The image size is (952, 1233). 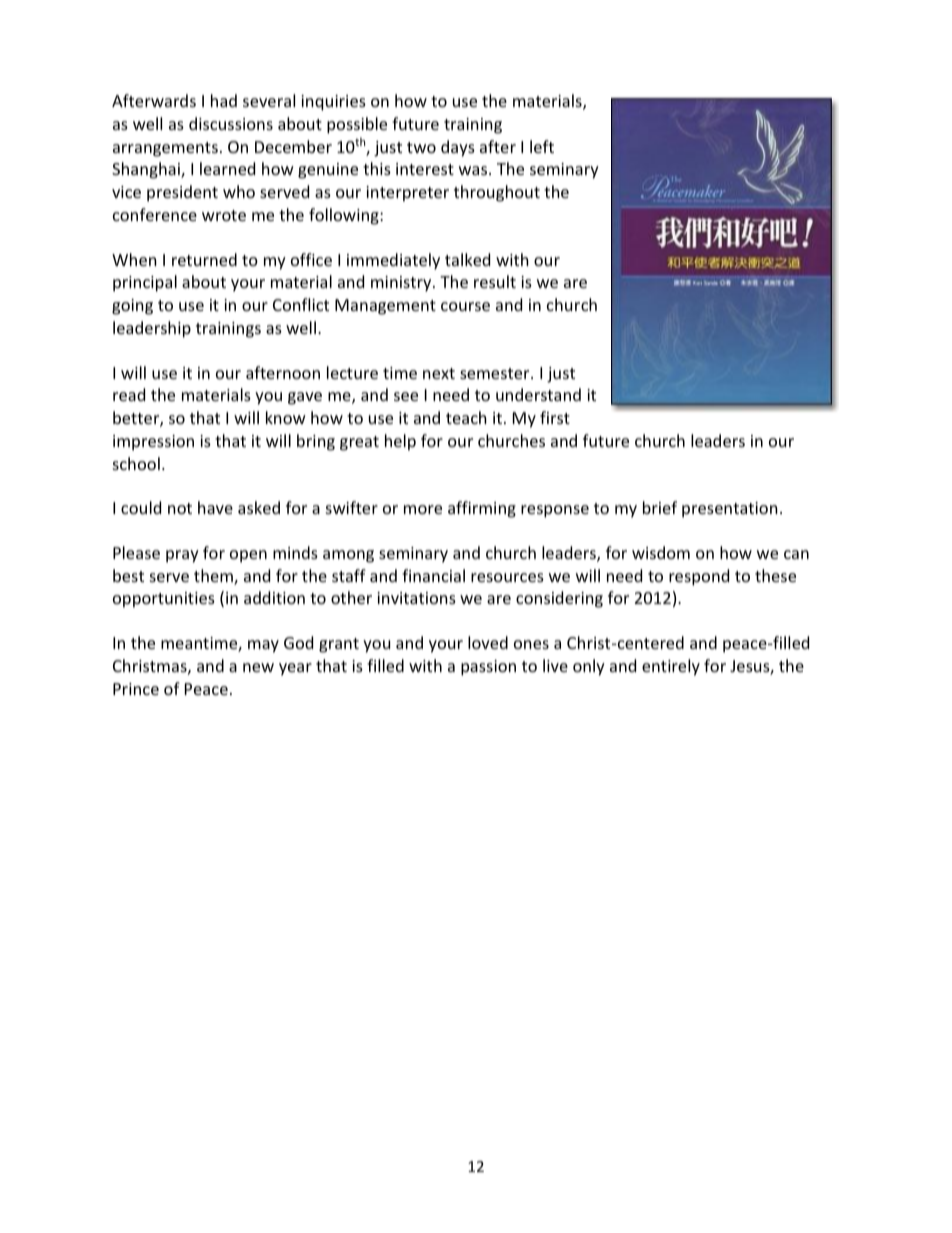 What do you see at coordinates (488, 668) in the page?
I see `passion` at bounding box center [488, 668].
